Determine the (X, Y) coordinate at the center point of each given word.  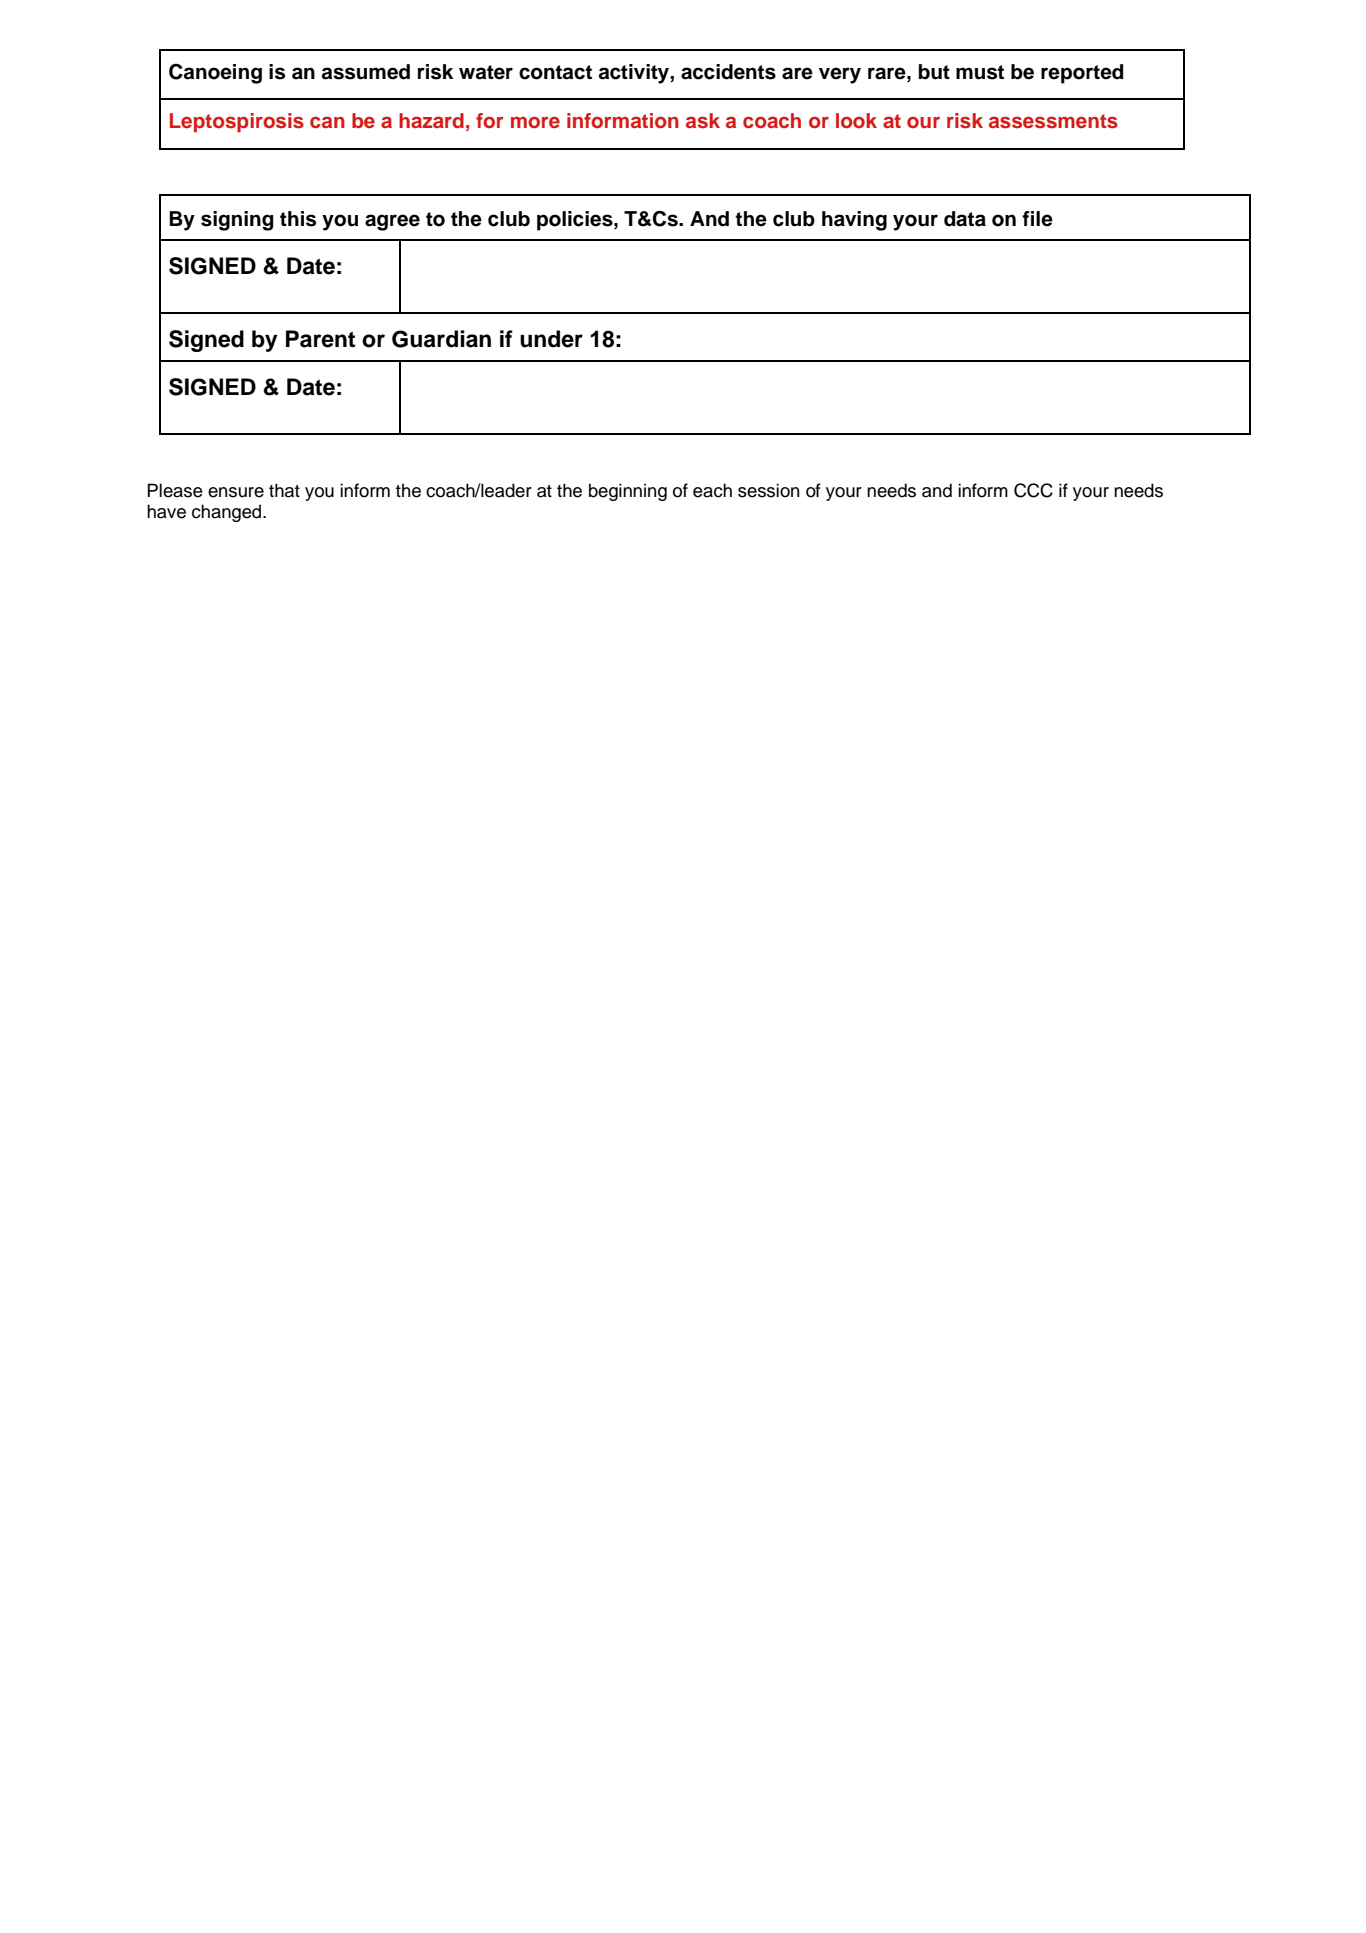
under (551, 339)
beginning (628, 492)
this (298, 219)
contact (555, 72)
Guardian (441, 339)
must (980, 72)
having (854, 221)
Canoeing (215, 74)
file (1037, 219)
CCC (1033, 490)
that (284, 490)
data (965, 219)
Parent (320, 339)
